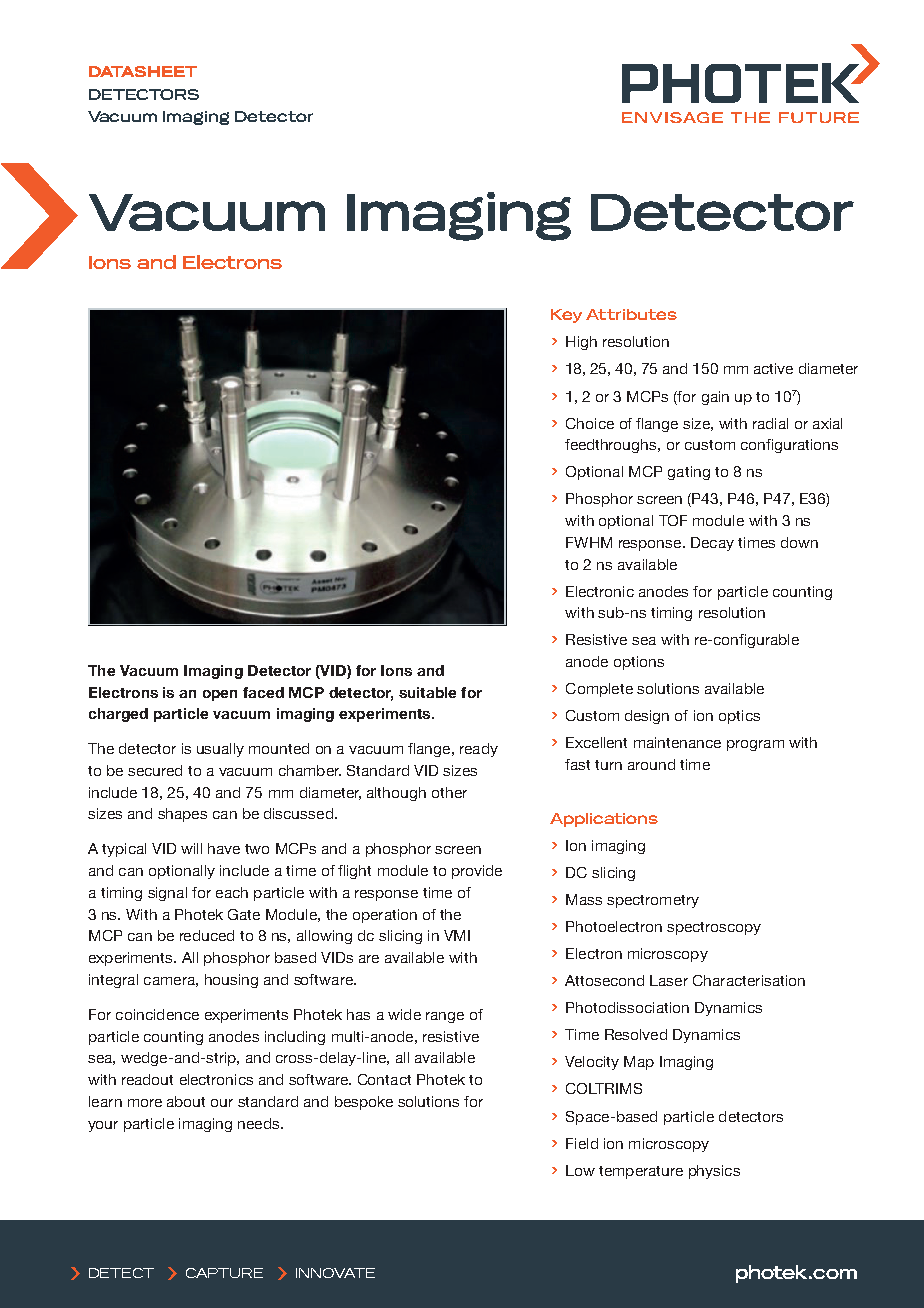 The height and width of the image is (1308, 924). Describe the element at coordinates (714, 928) in the image. I see `spectroscopy` at that location.
